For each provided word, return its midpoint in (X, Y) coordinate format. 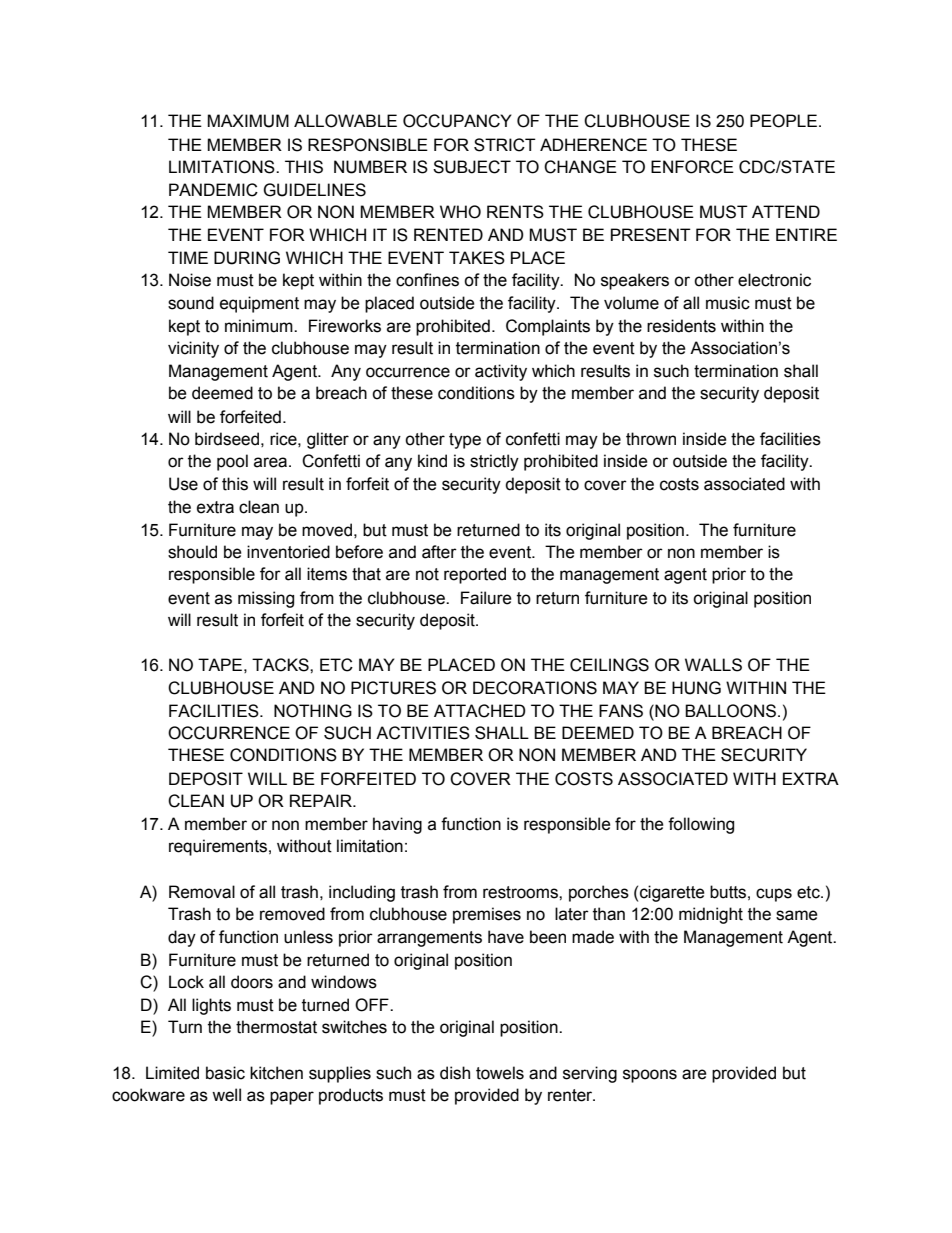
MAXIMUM (248, 121)
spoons (650, 1076)
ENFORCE (692, 167)
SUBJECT (472, 167)
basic (225, 1073)
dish (455, 1073)
